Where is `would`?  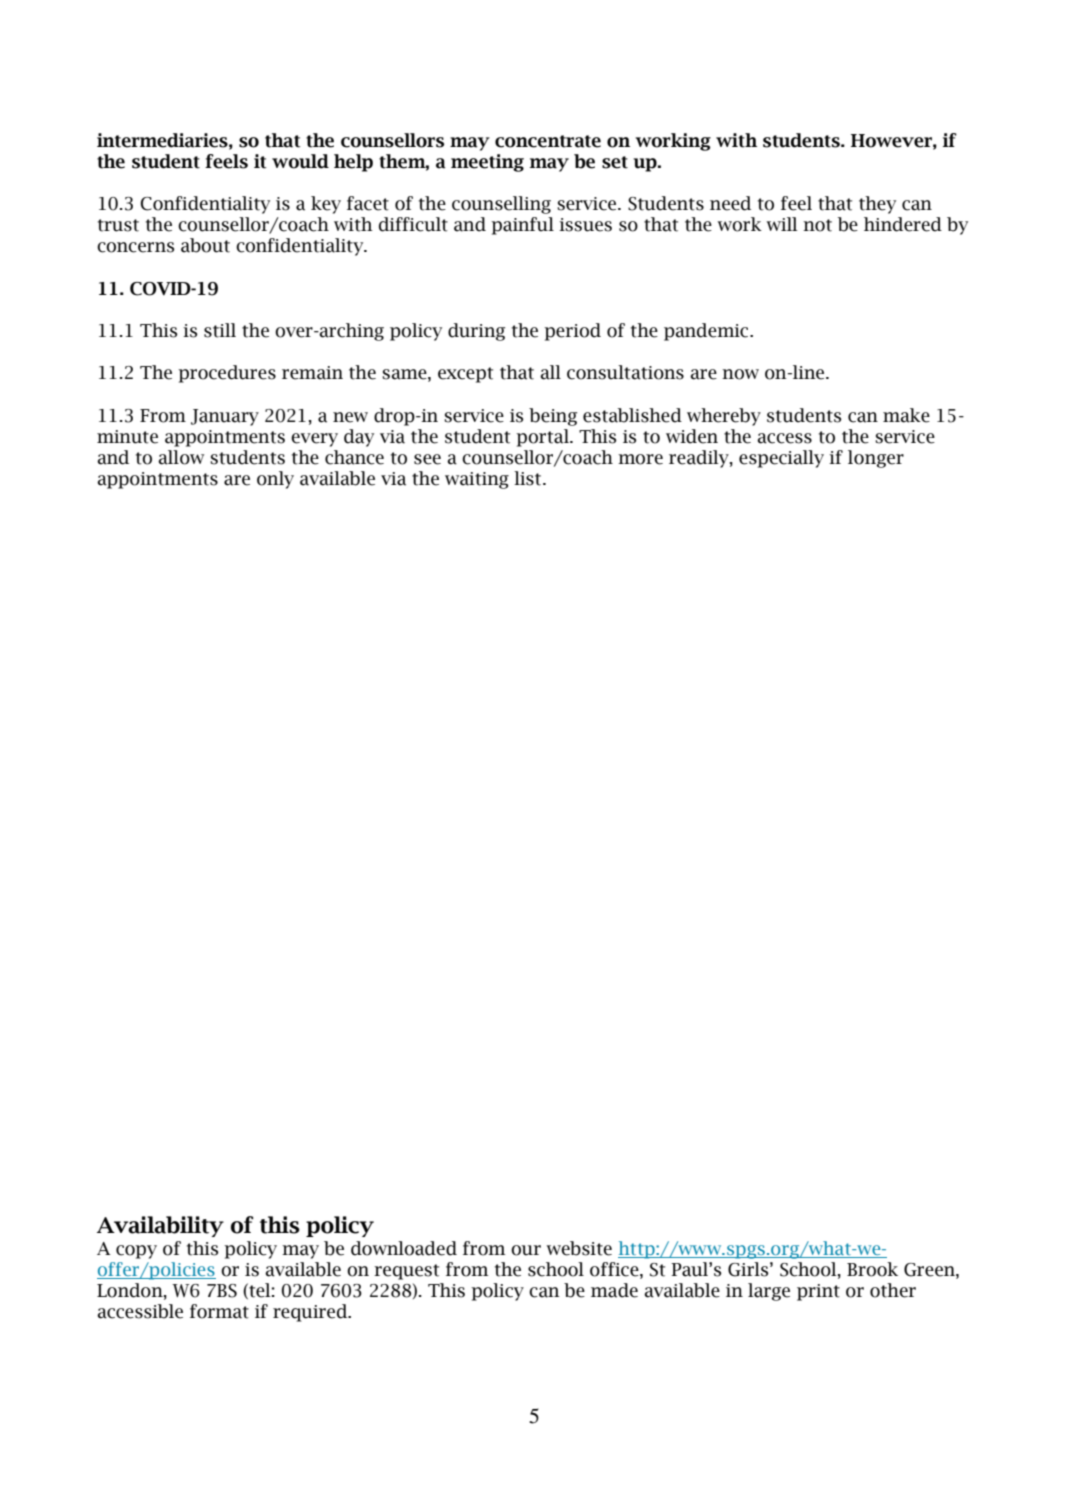 would is located at coordinates (300, 161).
